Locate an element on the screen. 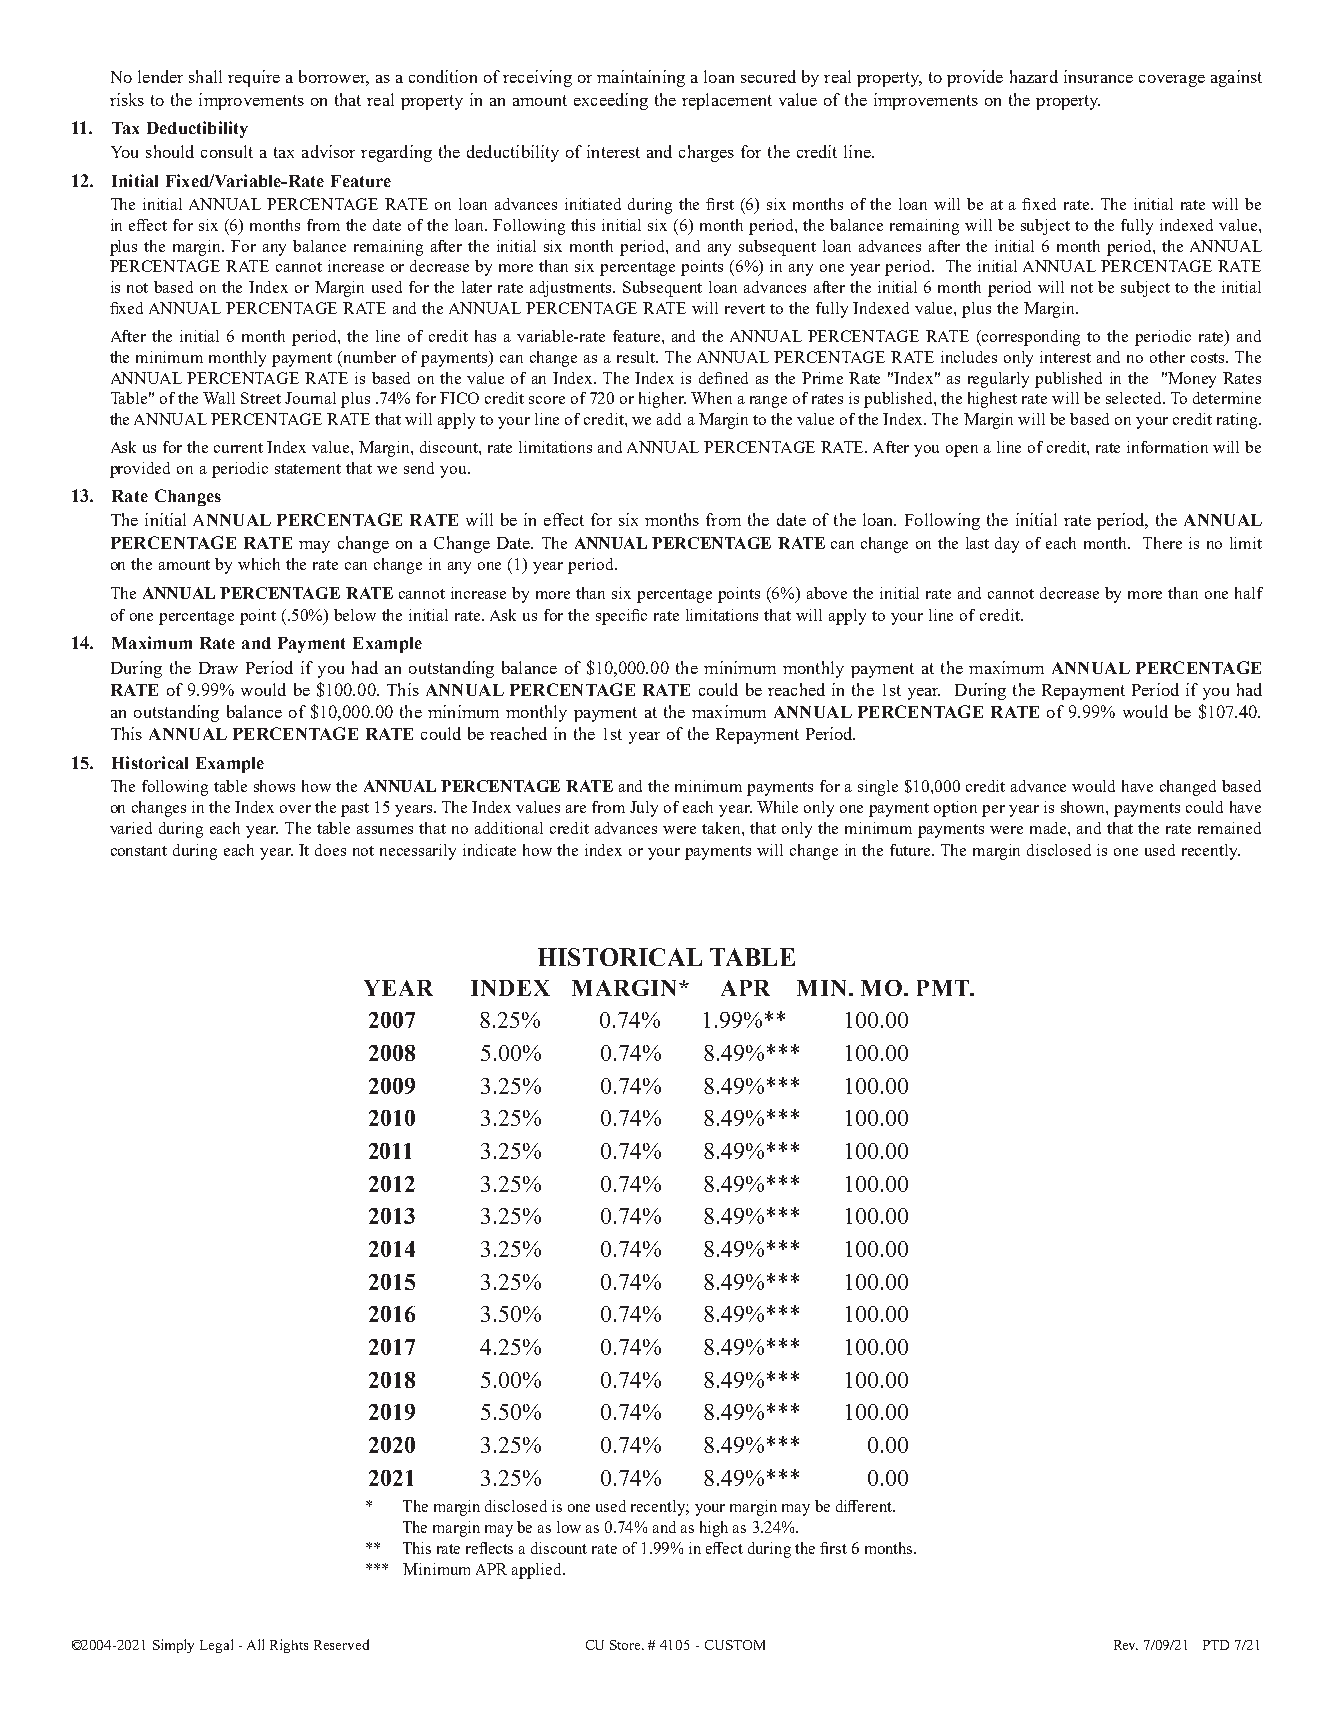 This screenshot has height=1725, width=1333. insurance is located at coordinates (1098, 76).
